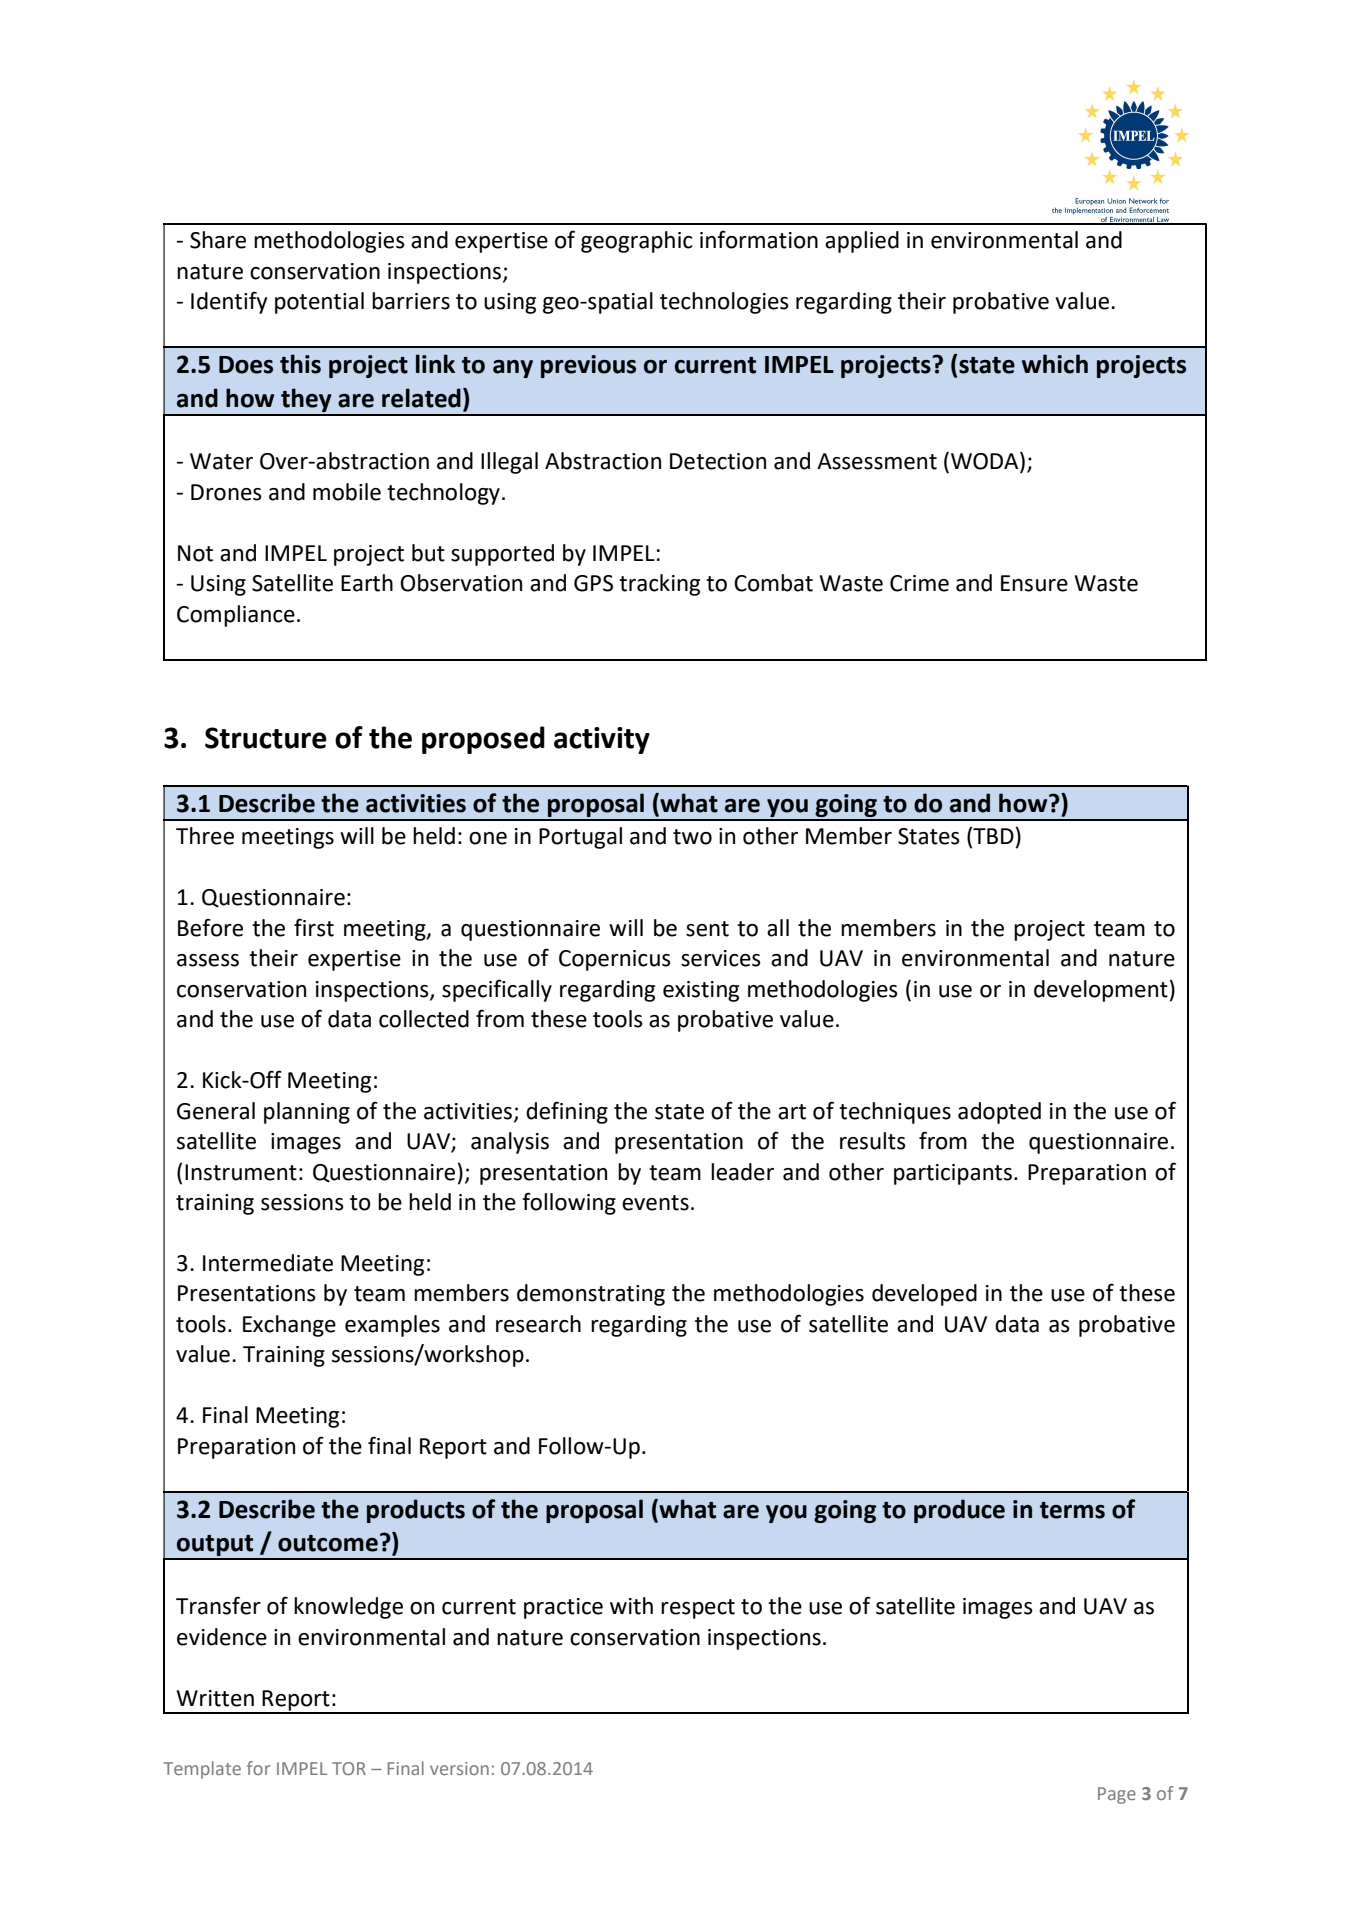 This screenshot has height=1911, width=1352. Describe the element at coordinates (602, 740) in the screenshot. I see `activity` at that location.
